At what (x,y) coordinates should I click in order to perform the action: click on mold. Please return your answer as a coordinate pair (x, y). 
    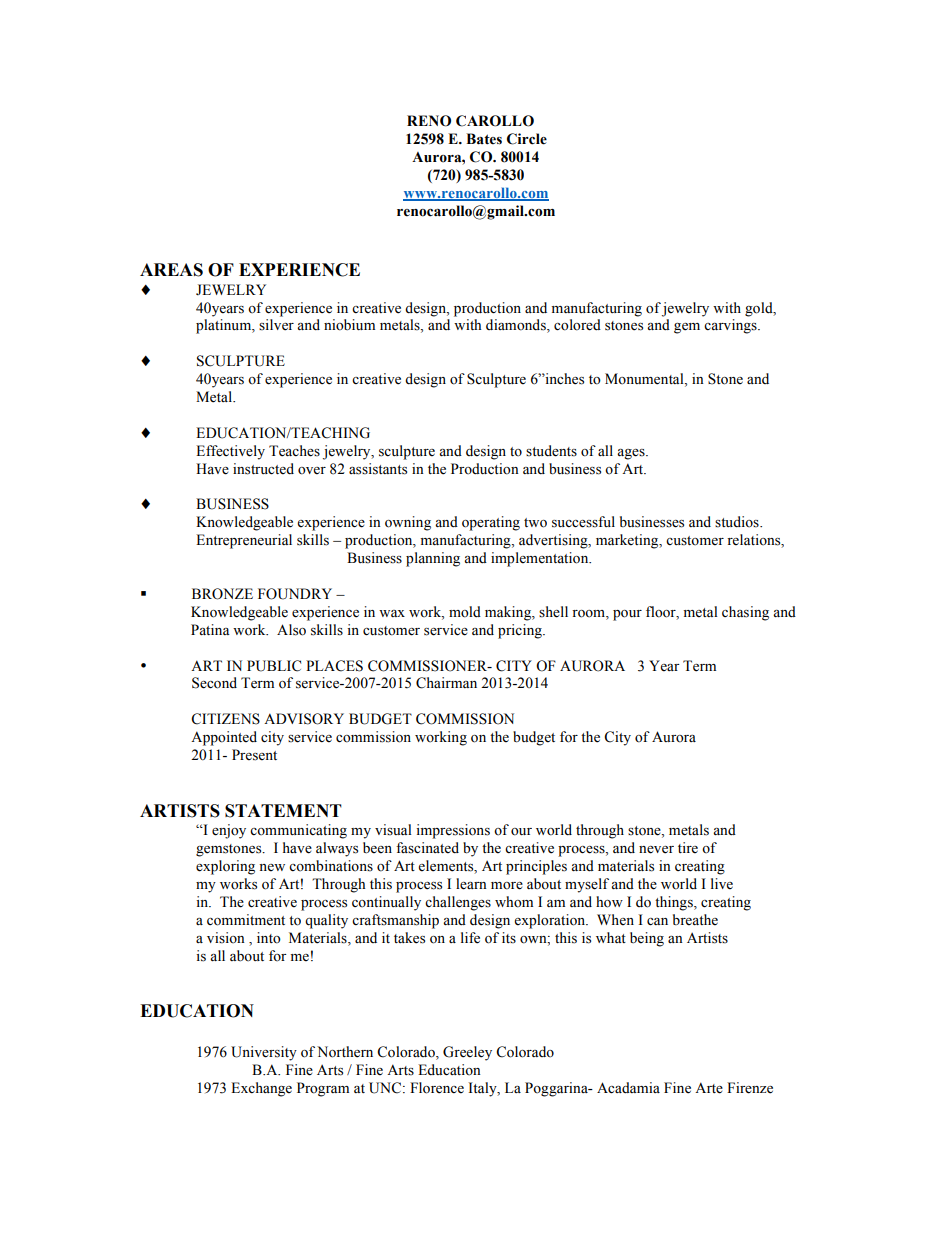
    Looking at the image, I should click on (465, 612).
